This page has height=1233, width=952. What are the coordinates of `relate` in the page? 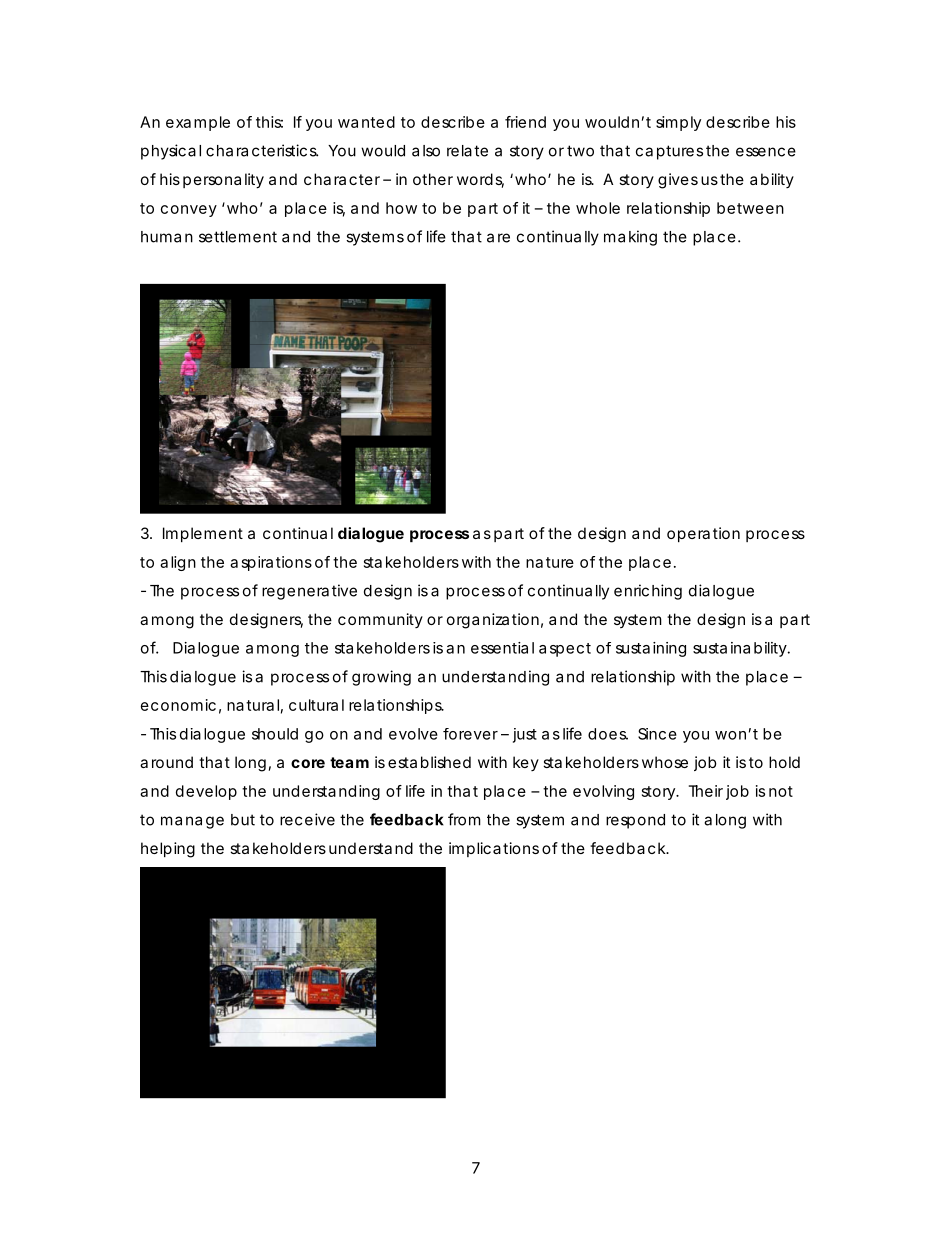 It's located at (467, 151).
